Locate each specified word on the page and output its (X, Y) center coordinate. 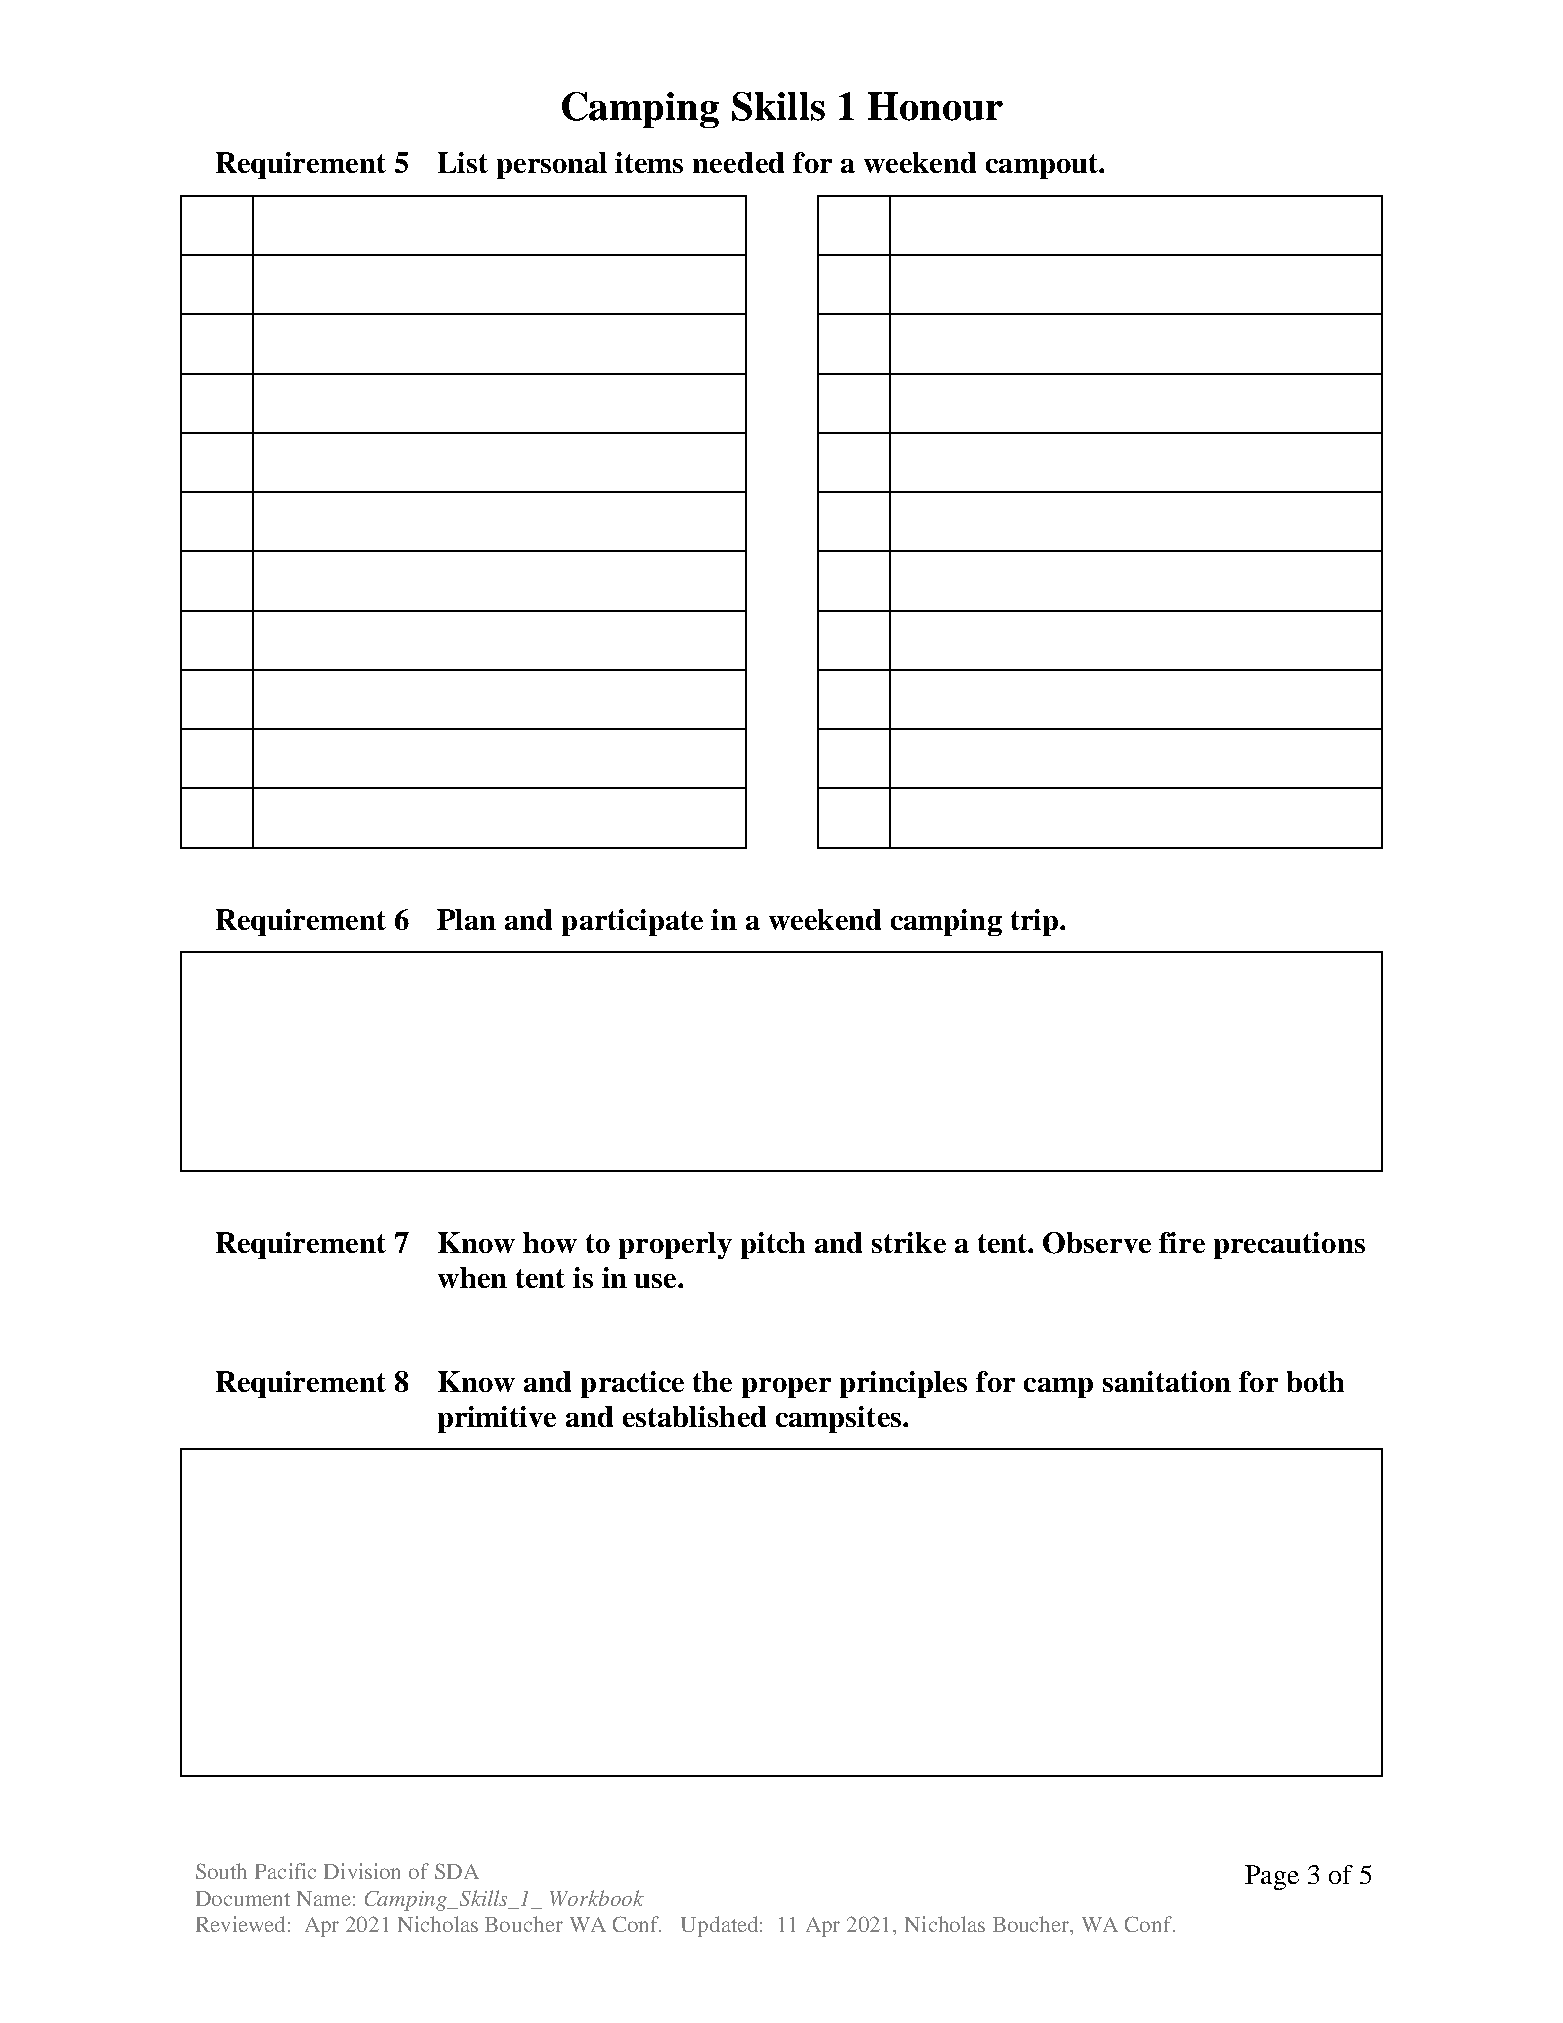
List (463, 162)
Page (1272, 1877)
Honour (935, 106)
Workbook (597, 1898)
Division (362, 1871)
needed (738, 162)
